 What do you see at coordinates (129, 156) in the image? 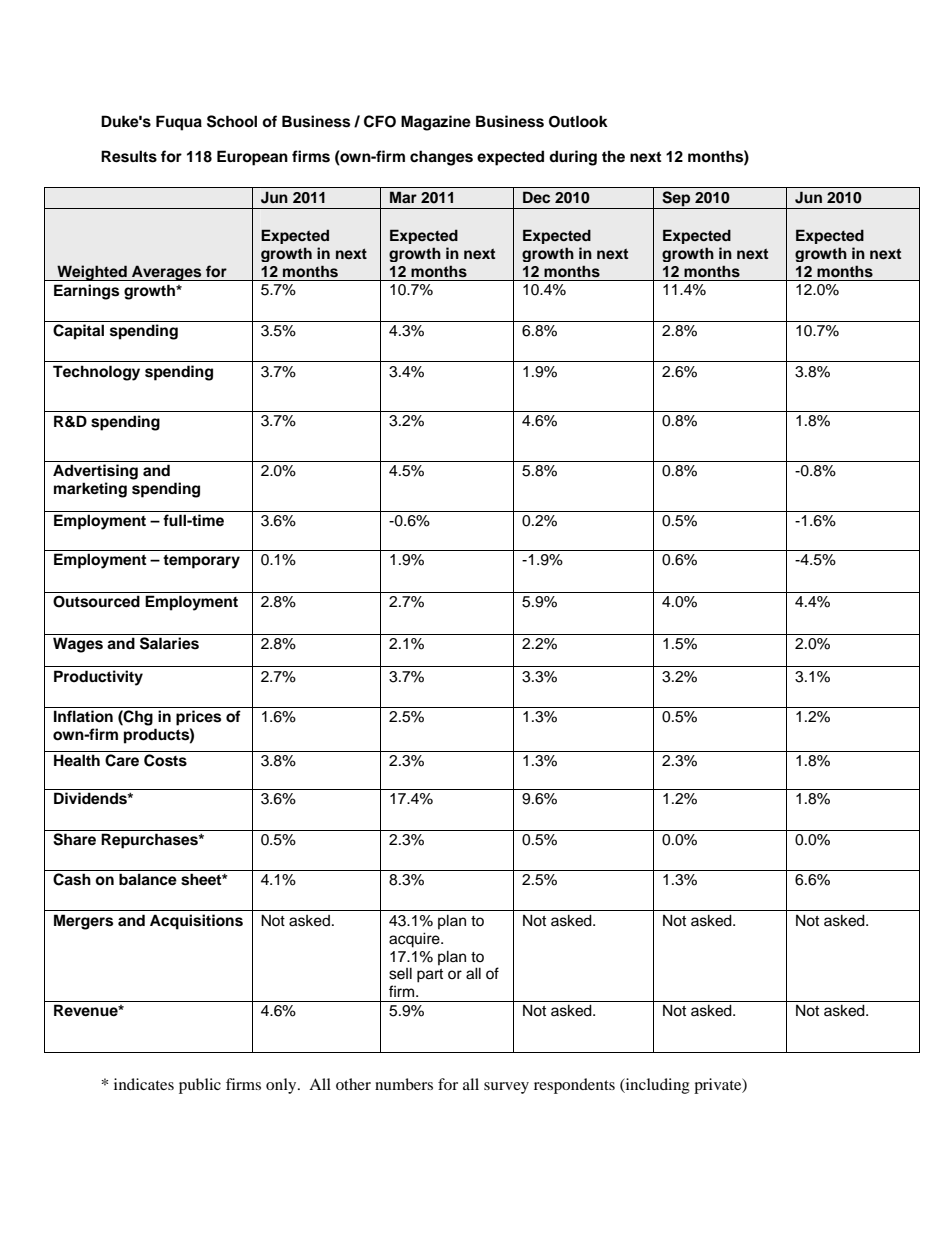
I see `Results` at bounding box center [129, 156].
